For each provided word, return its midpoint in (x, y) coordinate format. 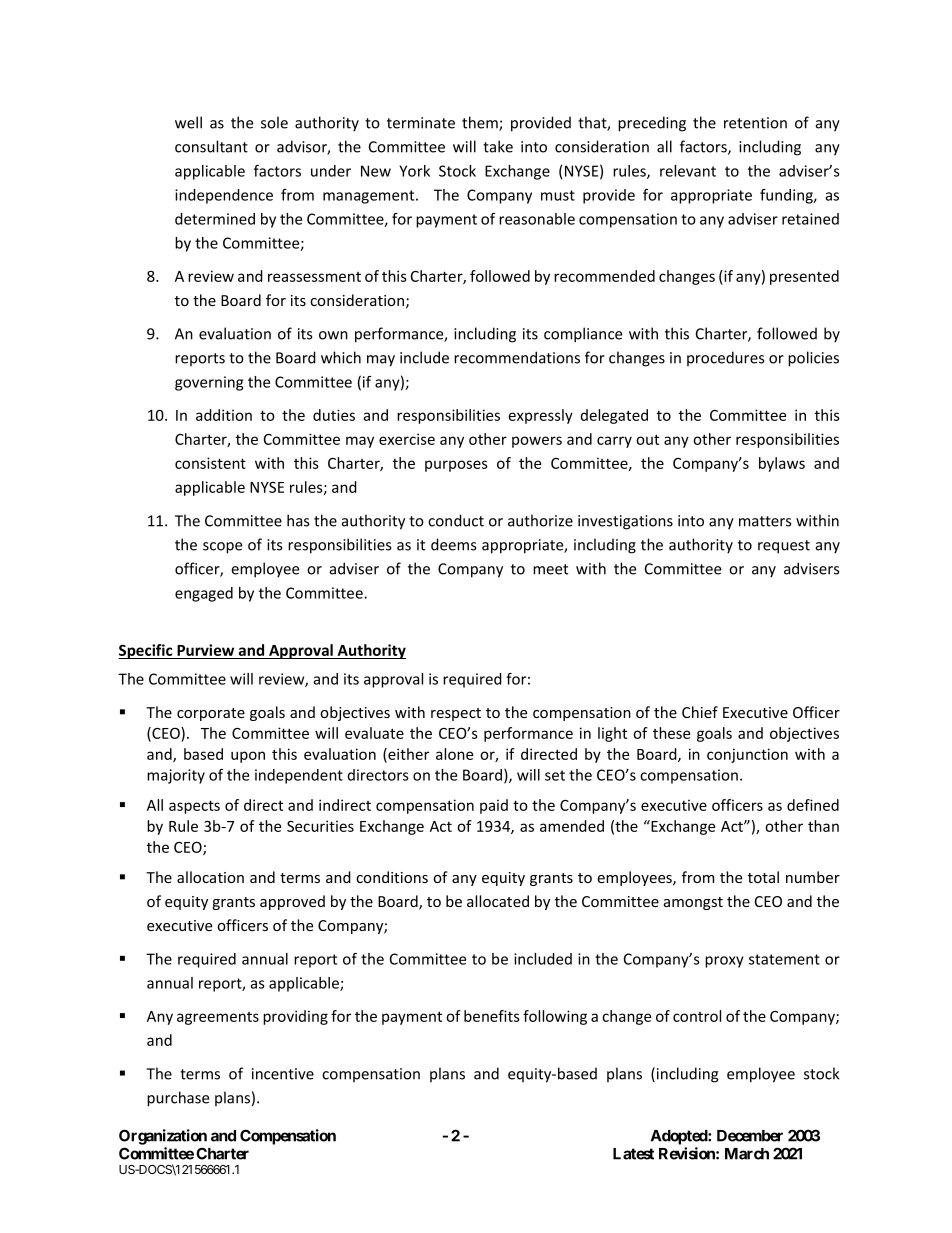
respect (456, 714)
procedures (725, 358)
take (498, 146)
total (763, 877)
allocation (210, 877)
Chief (700, 712)
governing (209, 383)
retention (755, 123)
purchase (178, 1099)
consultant (211, 146)
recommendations (517, 357)
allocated (498, 901)
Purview (206, 651)
